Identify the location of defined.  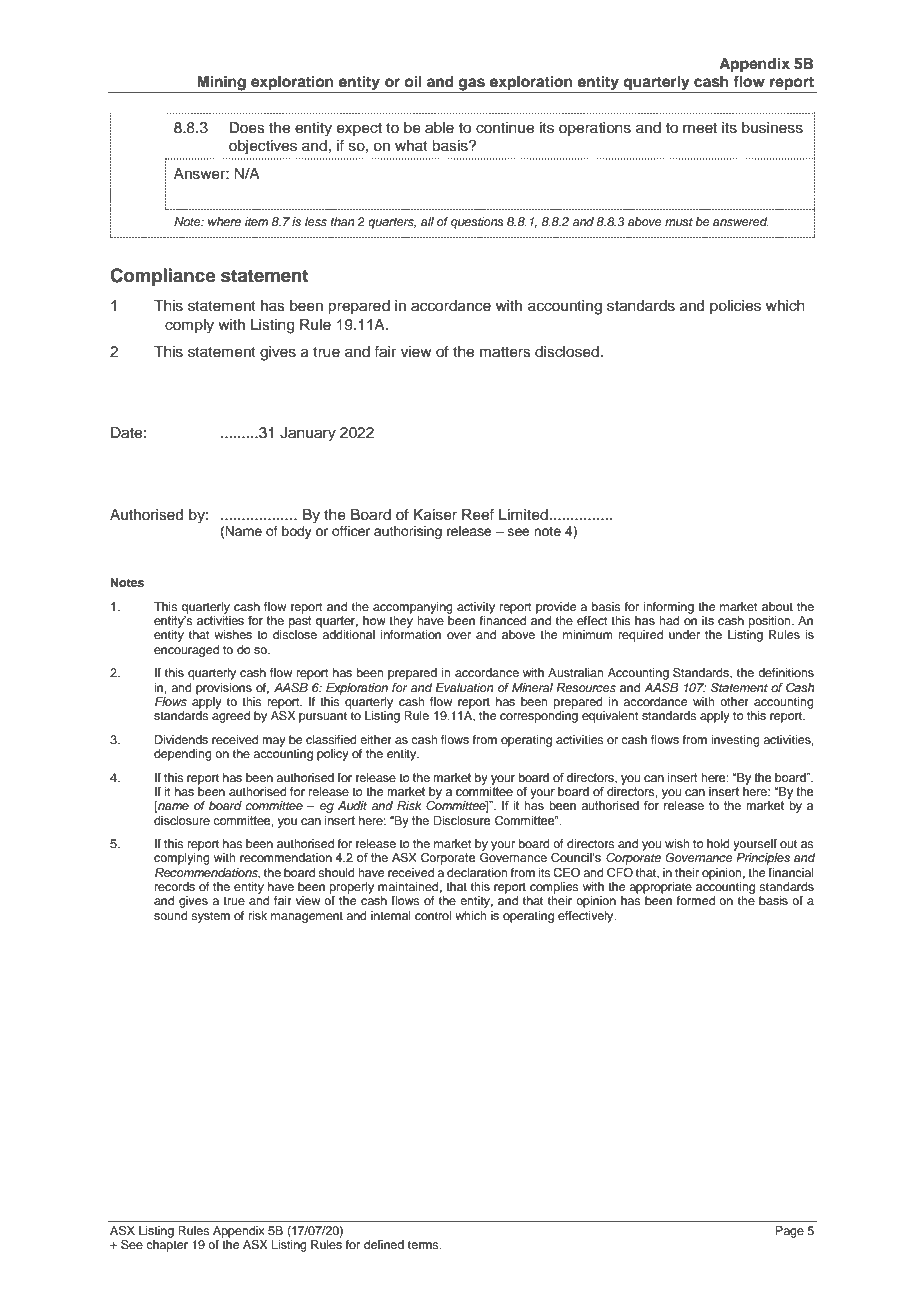
(384, 1244).
